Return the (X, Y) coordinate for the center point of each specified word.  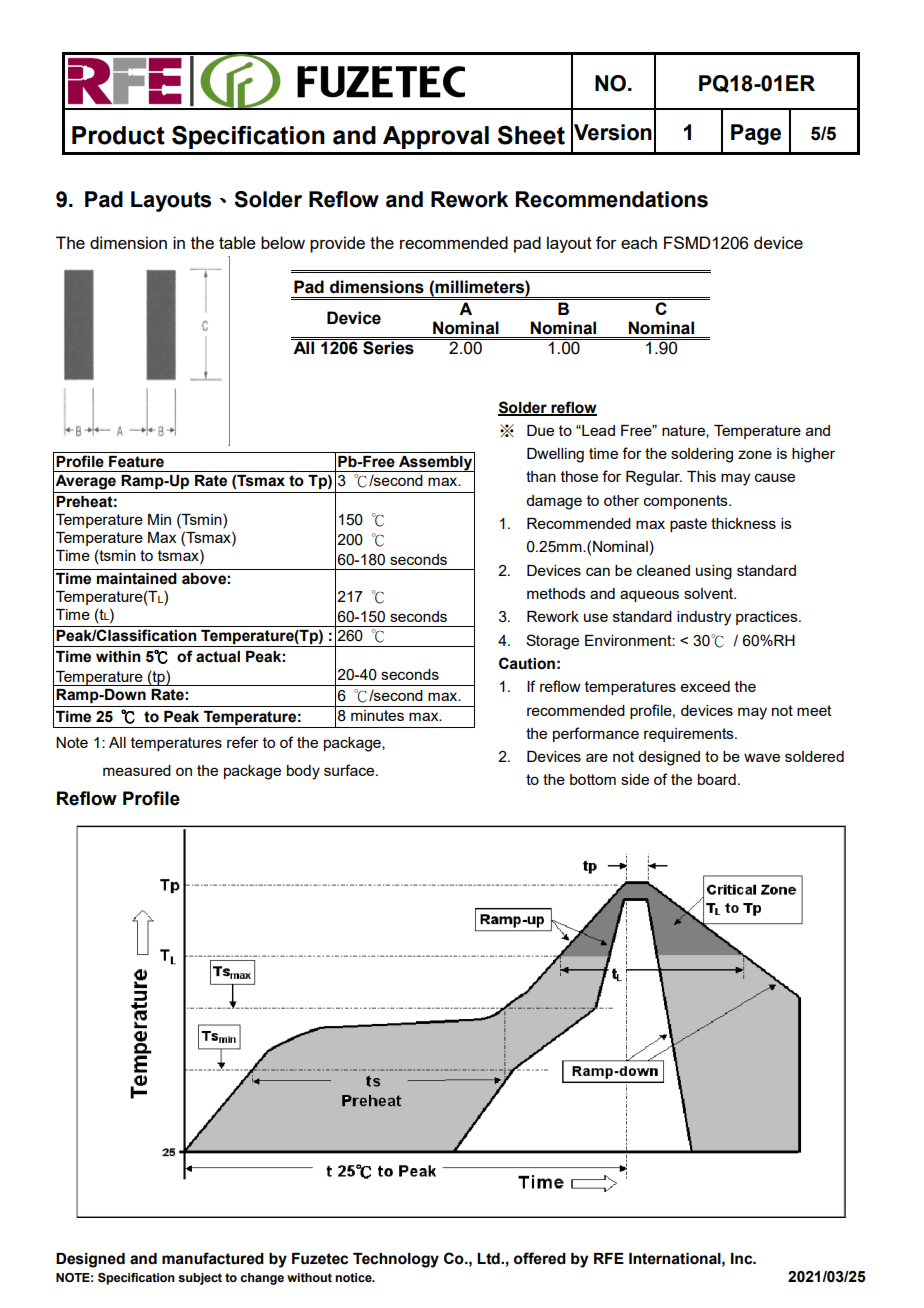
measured (137, 770)
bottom (593, 779)
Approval (436, 137)
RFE (609, 1258)
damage (554, 502)
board (717, 779)
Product (118, 135)
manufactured (213, 1258)
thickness (743, 523)
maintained (137, 579)
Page (756, 134)
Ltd (489, 1259)
